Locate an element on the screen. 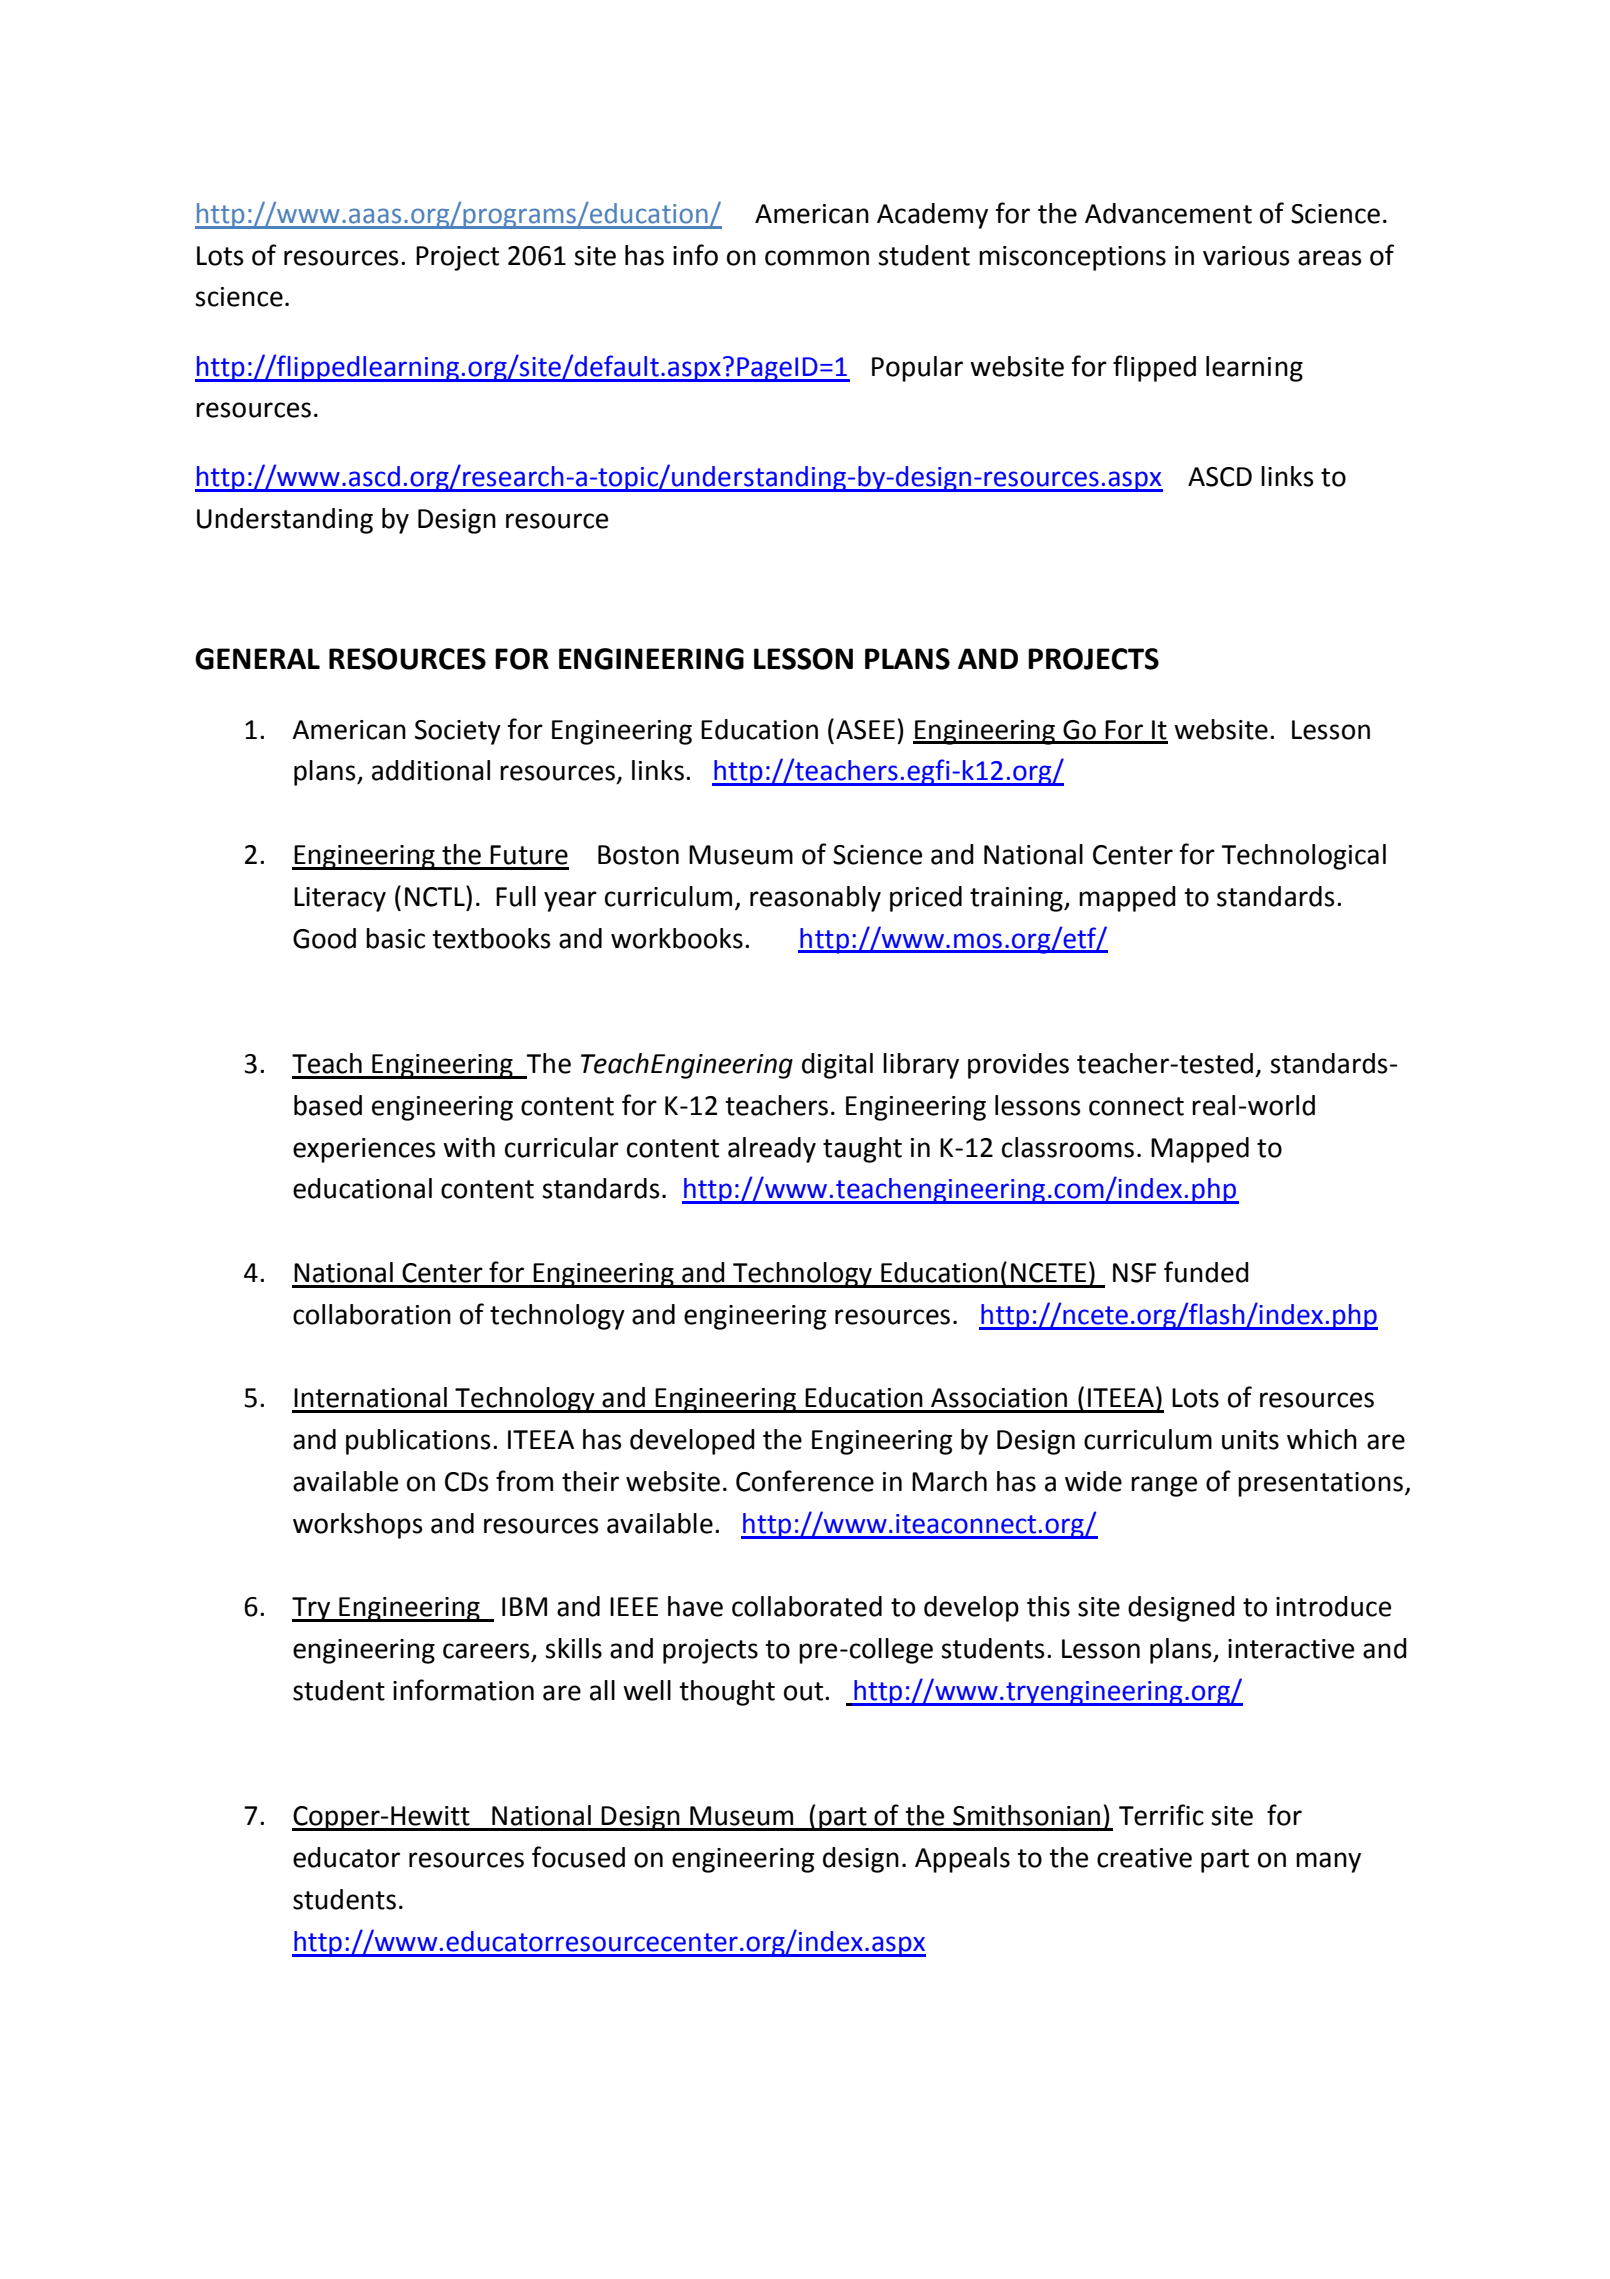 The width and height of the screenshot is (1610, 2279). Conference is located at coordinates (805, 1481).
